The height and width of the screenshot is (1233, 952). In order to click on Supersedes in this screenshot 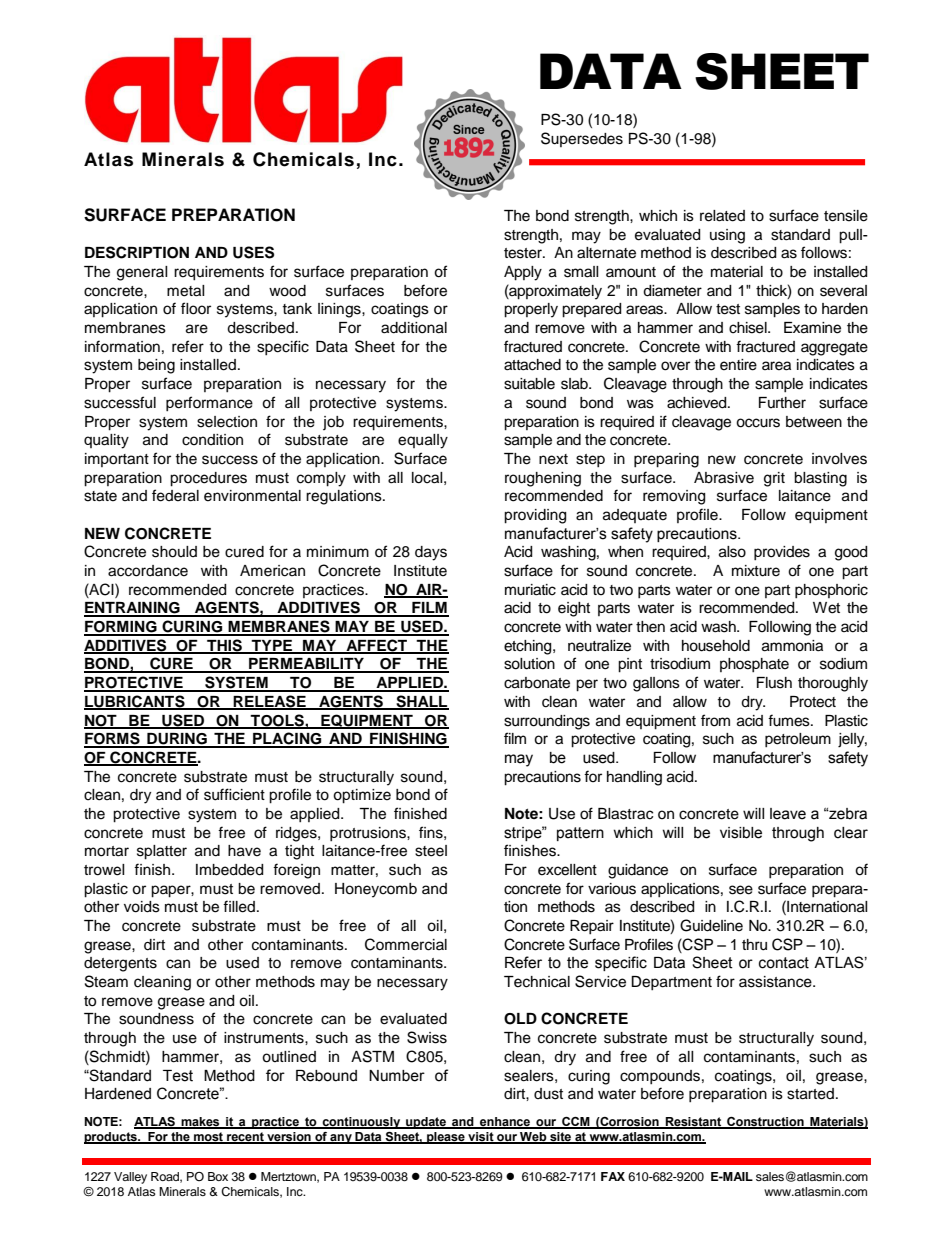, I will do `click(582, 139)`.
